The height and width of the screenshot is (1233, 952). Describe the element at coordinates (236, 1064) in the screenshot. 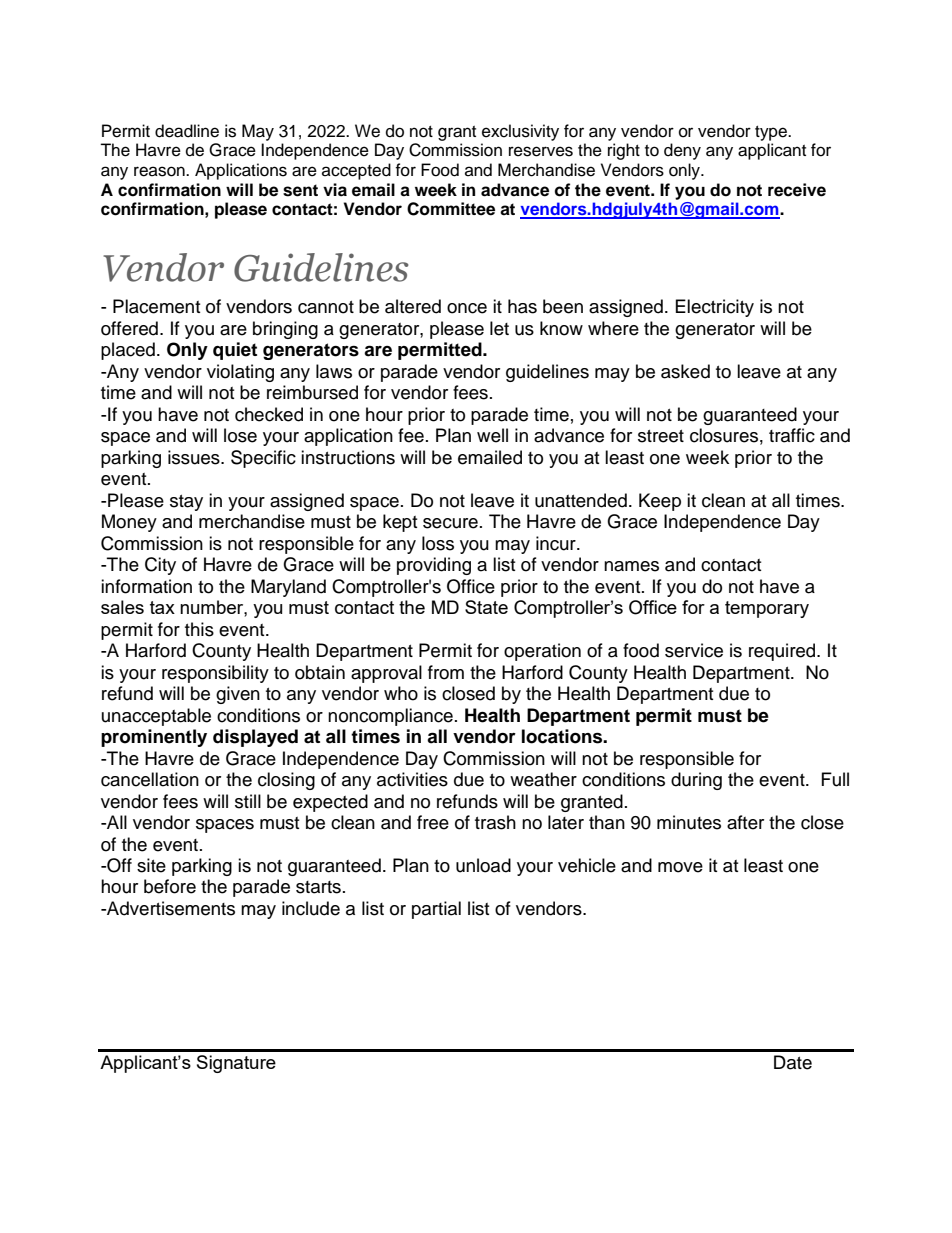

I see `Signature` at that location.
